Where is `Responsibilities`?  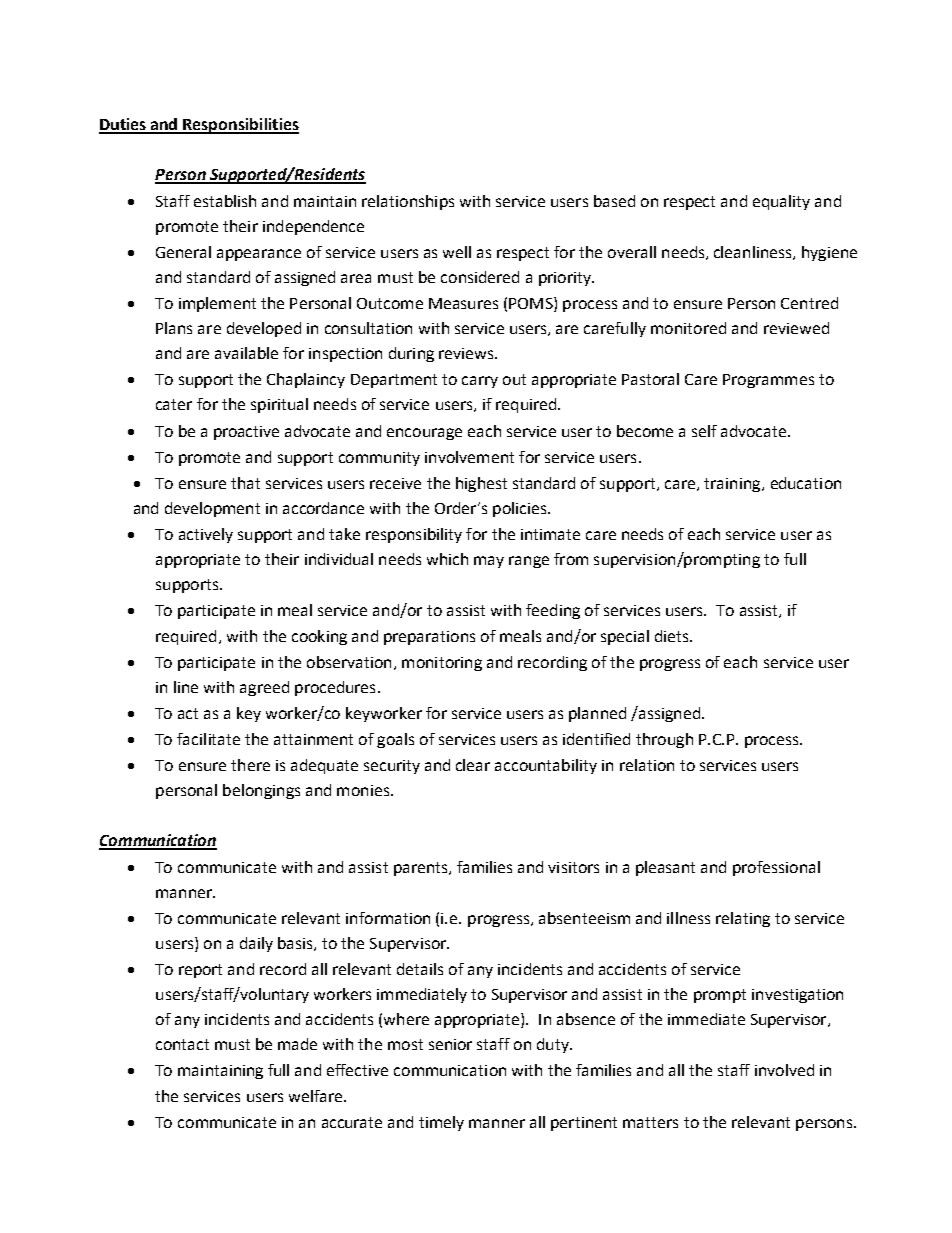
Responsibilities is located at coordinates (240, 126).
